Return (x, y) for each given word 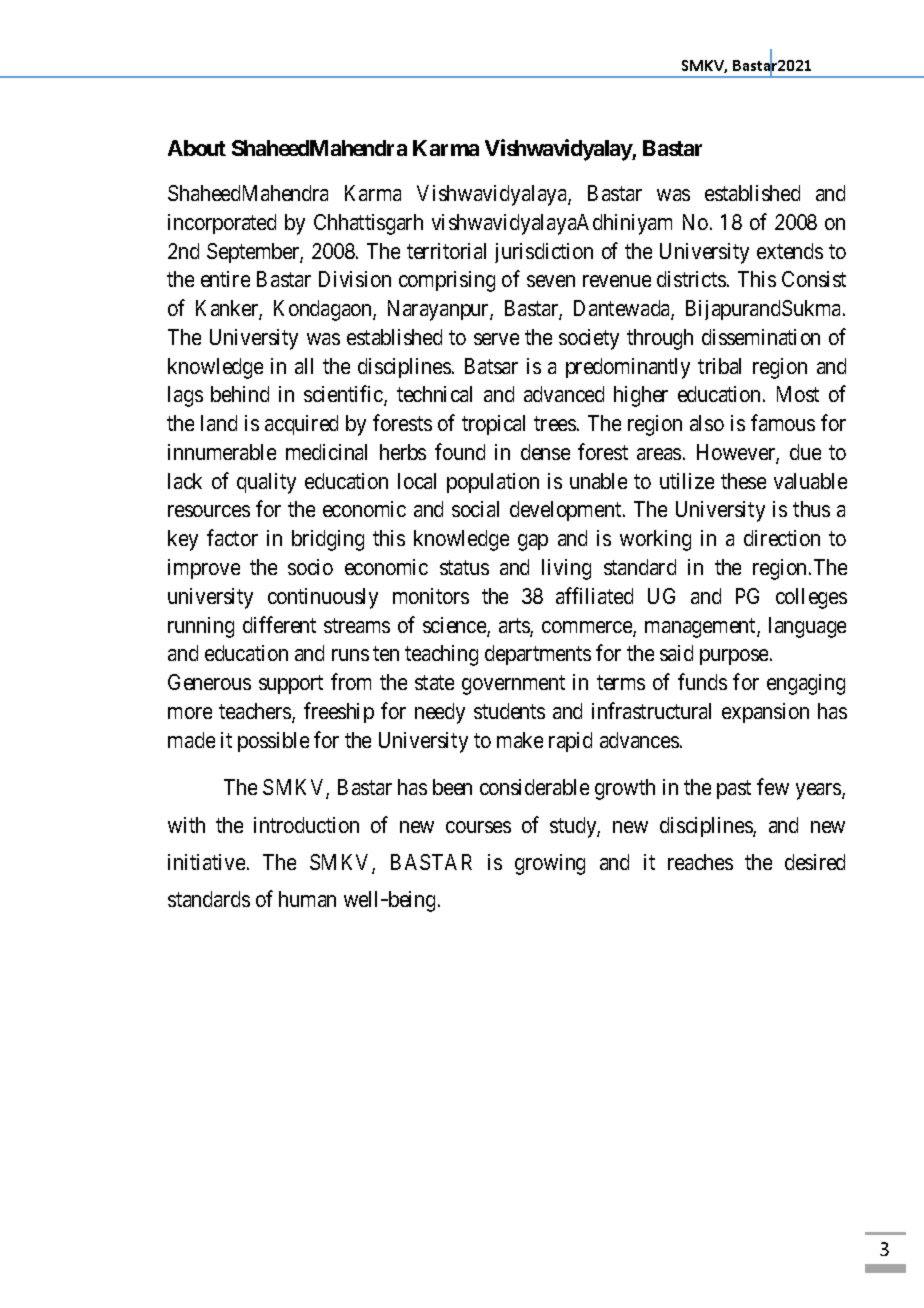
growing (550, 864)
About (197, 148)
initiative (206, 862)
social (475, 509)
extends (790, 251)
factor (232, 537)
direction (782, 538)
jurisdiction (544, 253)
